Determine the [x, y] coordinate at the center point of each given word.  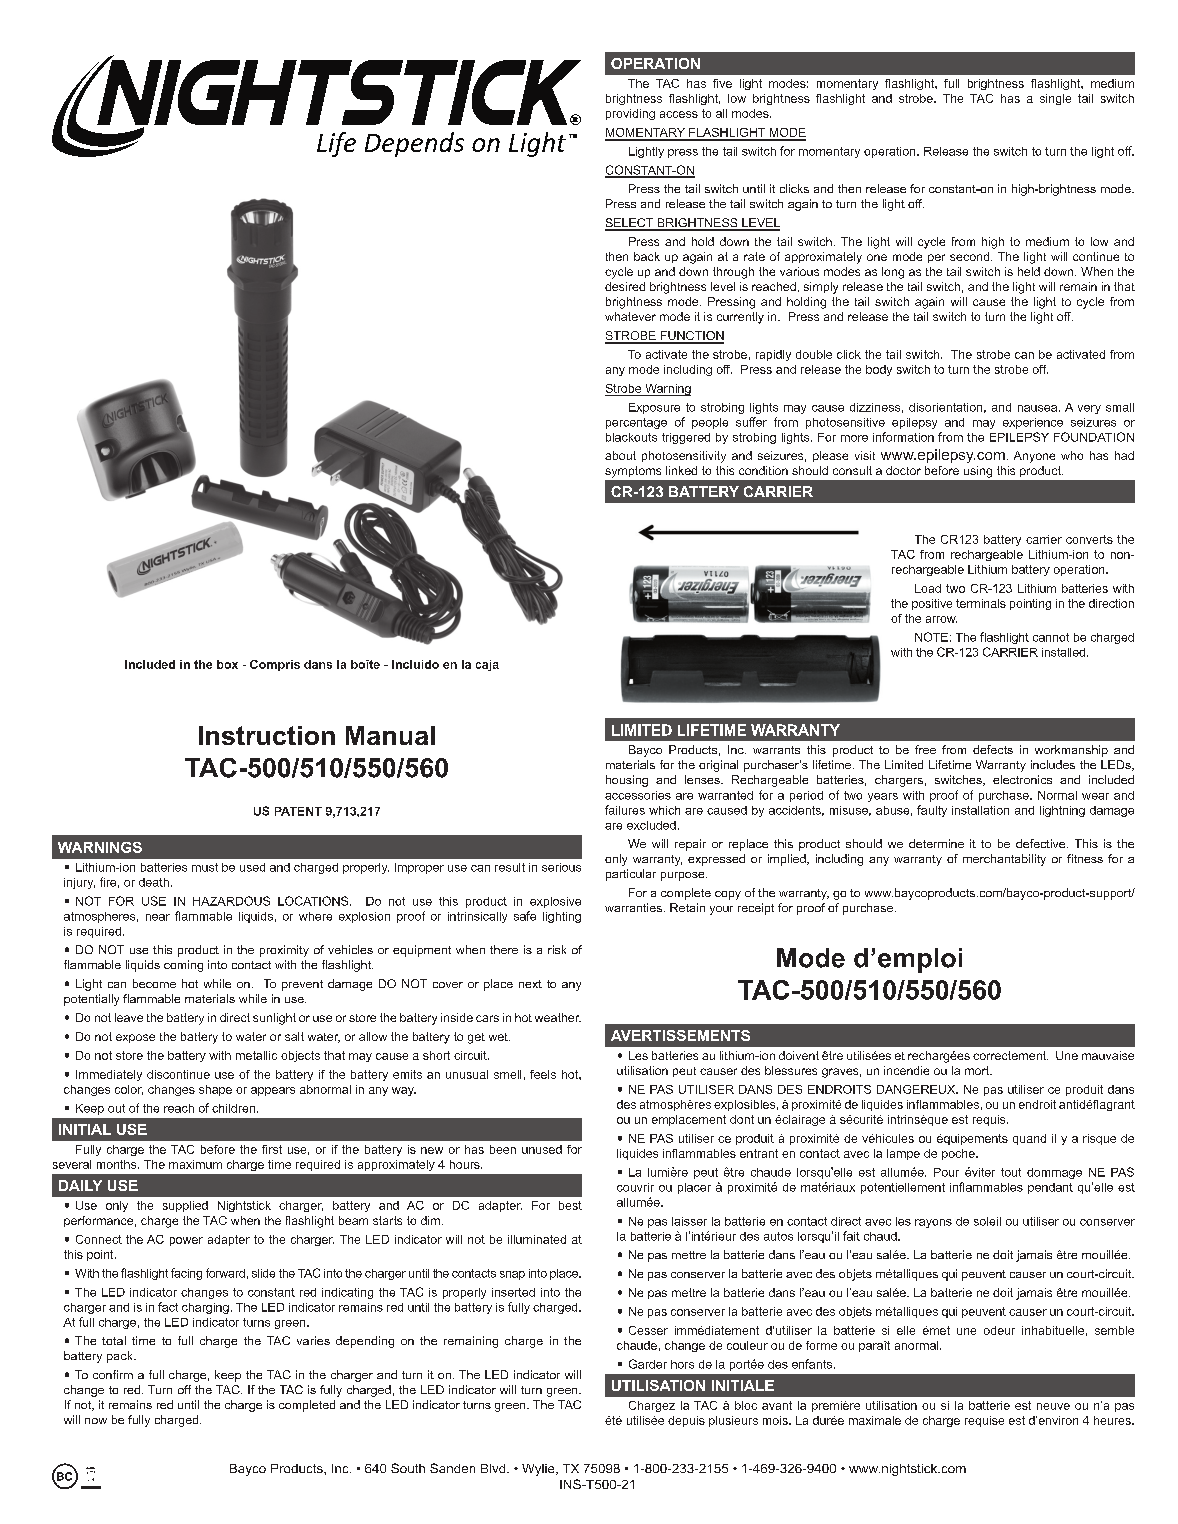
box [227, 664]
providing [630, 114]
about [620, 455]
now [96, 1421]
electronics [1022, 779]
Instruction [267, 735]
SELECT [630, 224]
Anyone [1034, 457]
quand [1029, 1139]
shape [215, 1090]
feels [543, 1074]
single [1055, 99]
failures [625, 810]
